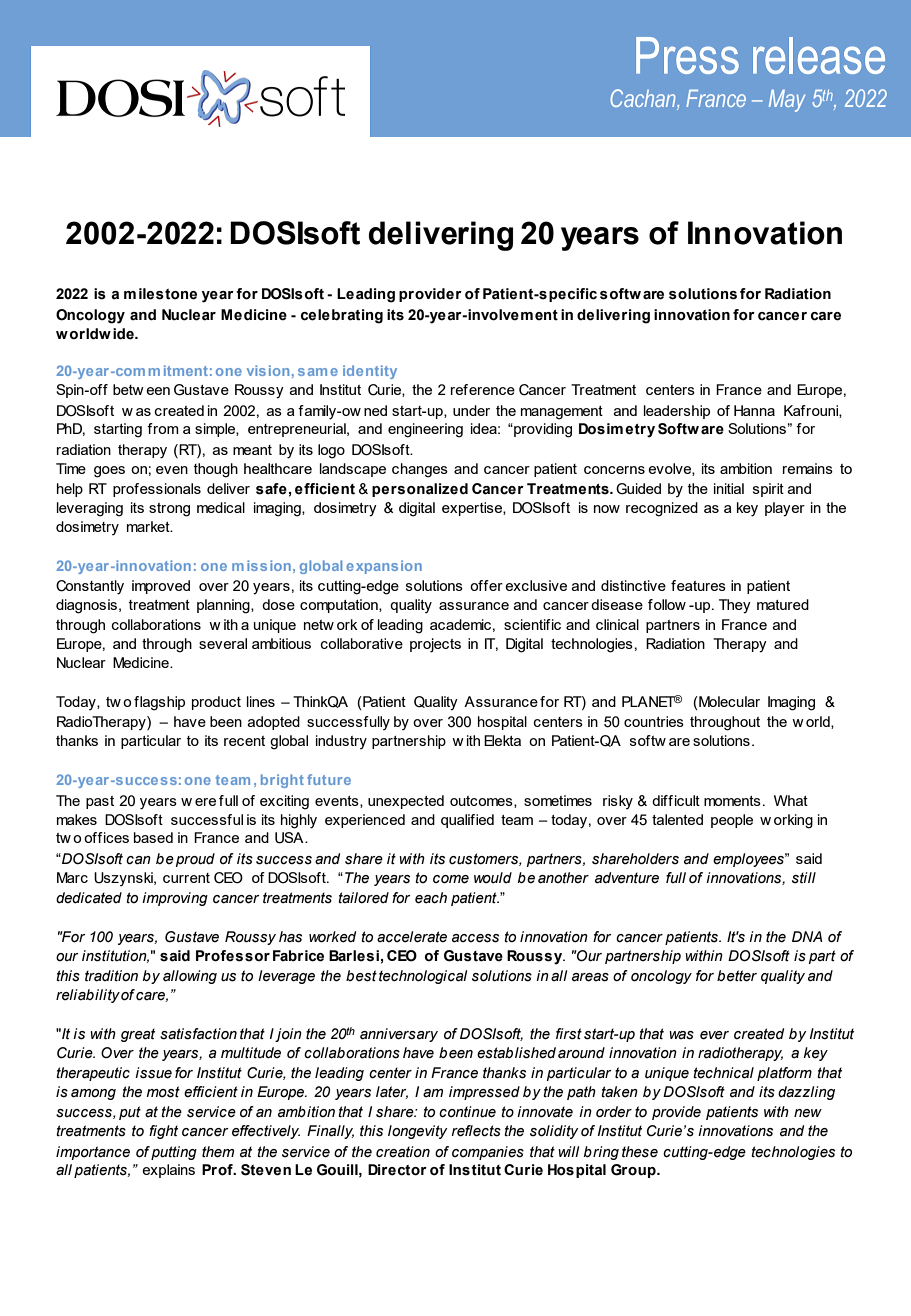 The image size is (911, 1316). What do you see at coordinates (787, 101) in the screenshot?
I see `May` at bounding box center [787, 101].
